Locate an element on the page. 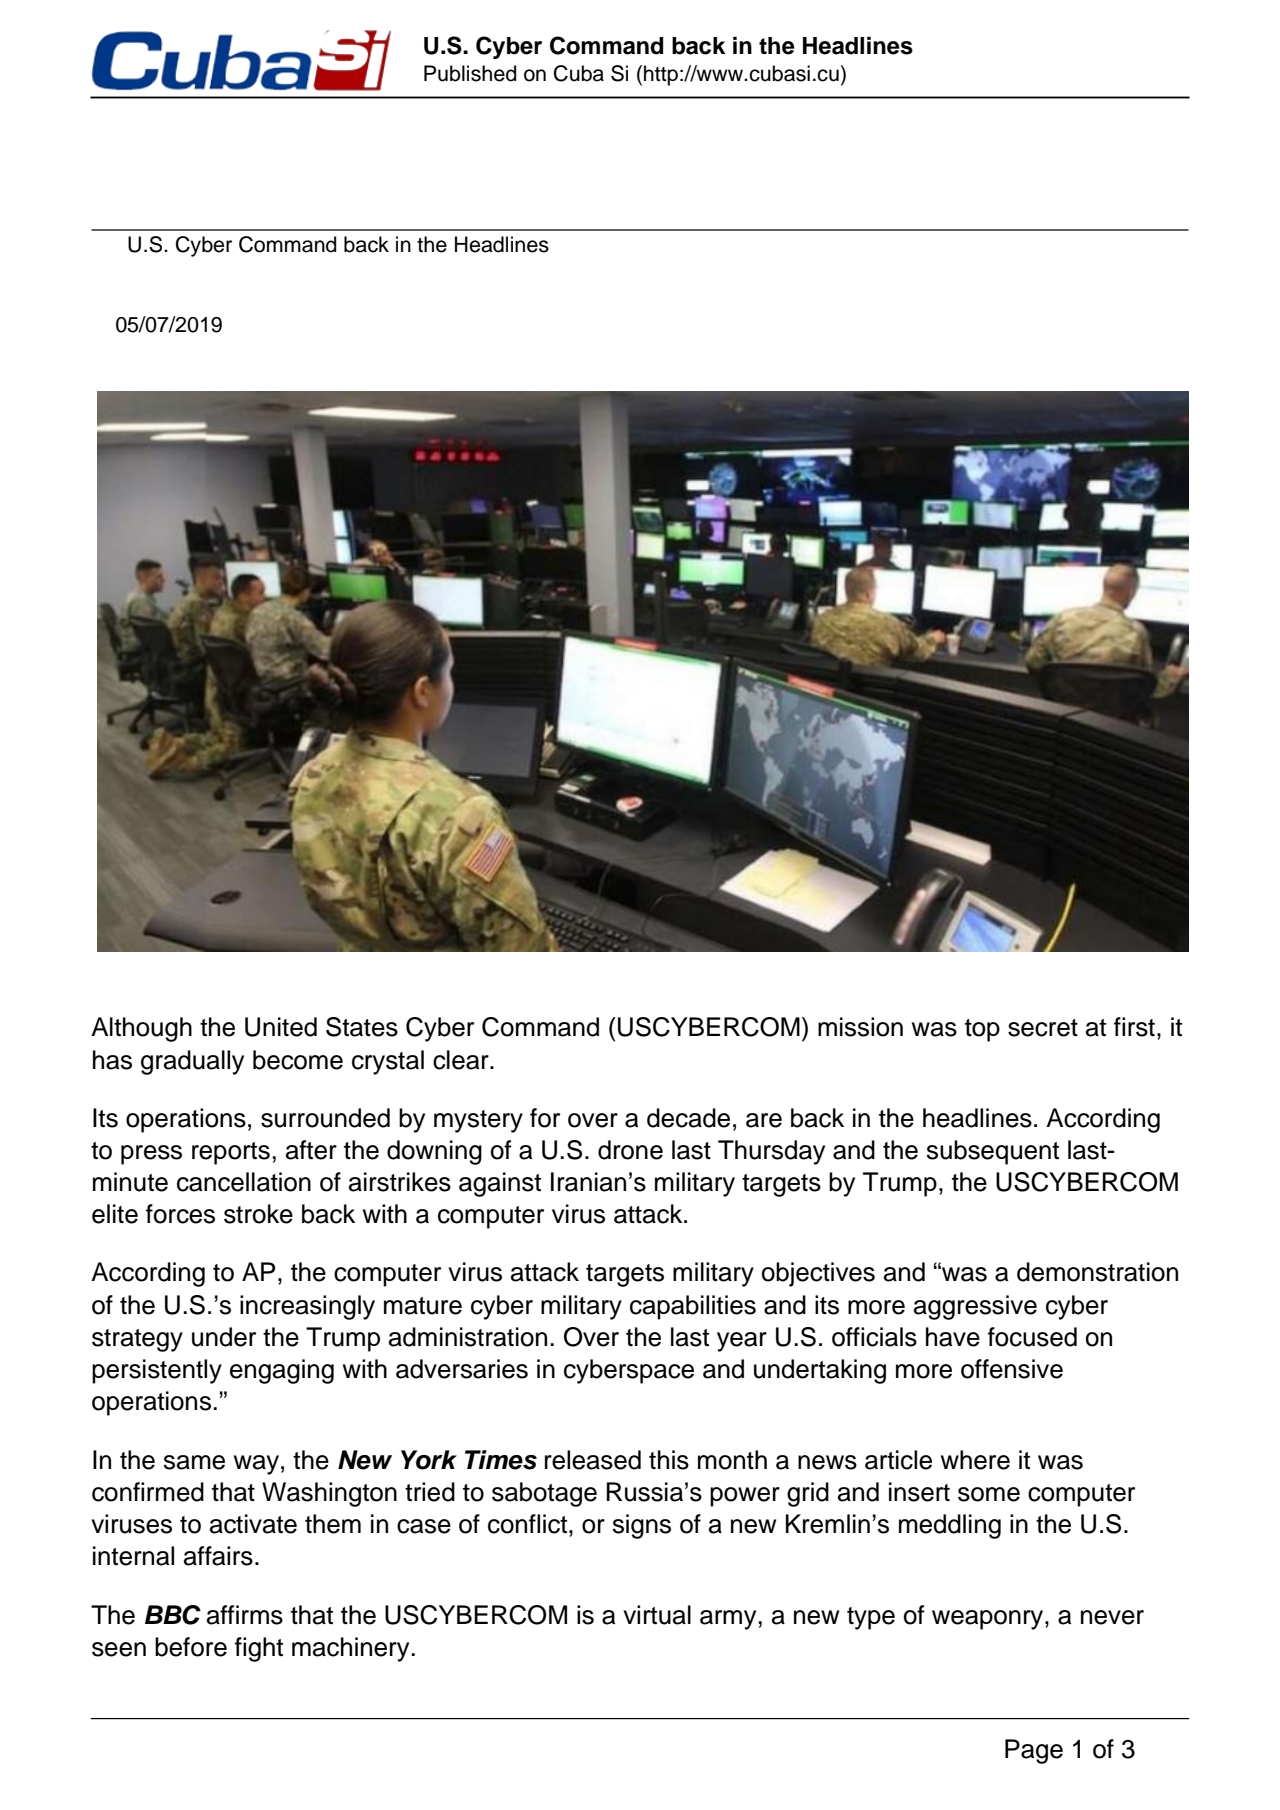 The image size is (1280, 1810). United is located at coordinates (281, 1027).
